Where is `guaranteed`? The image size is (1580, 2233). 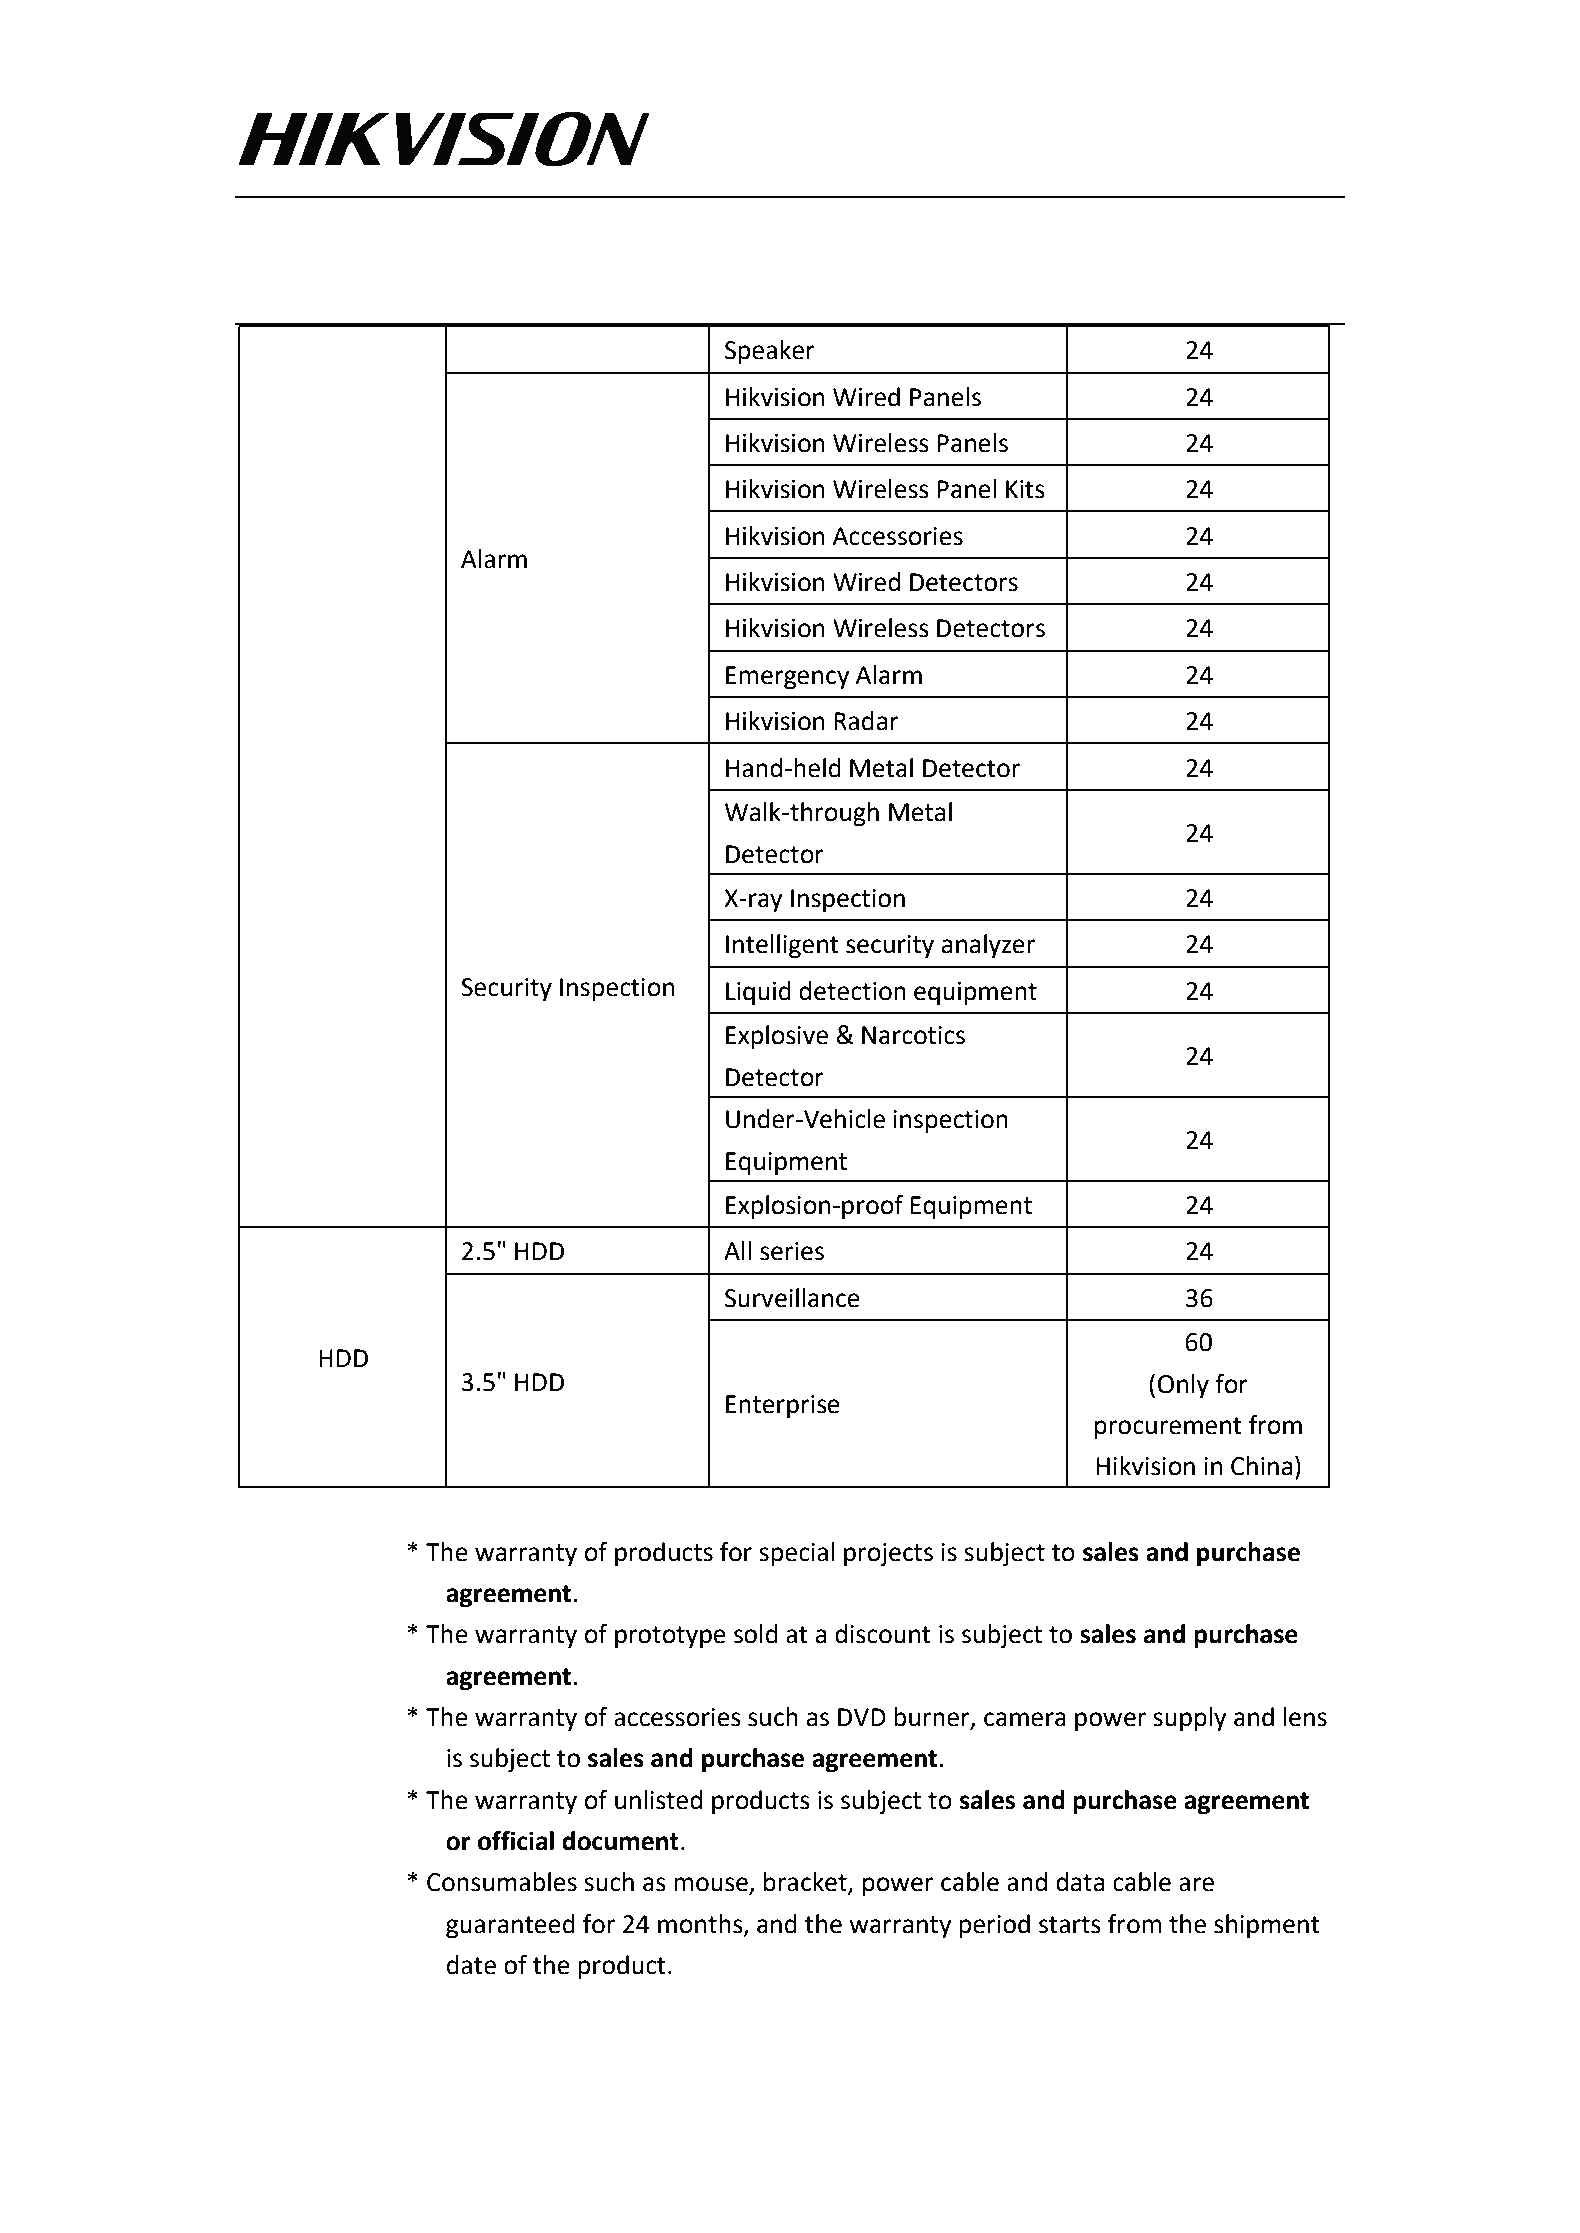
guaranteed is located at coordinates (510, 1926).
